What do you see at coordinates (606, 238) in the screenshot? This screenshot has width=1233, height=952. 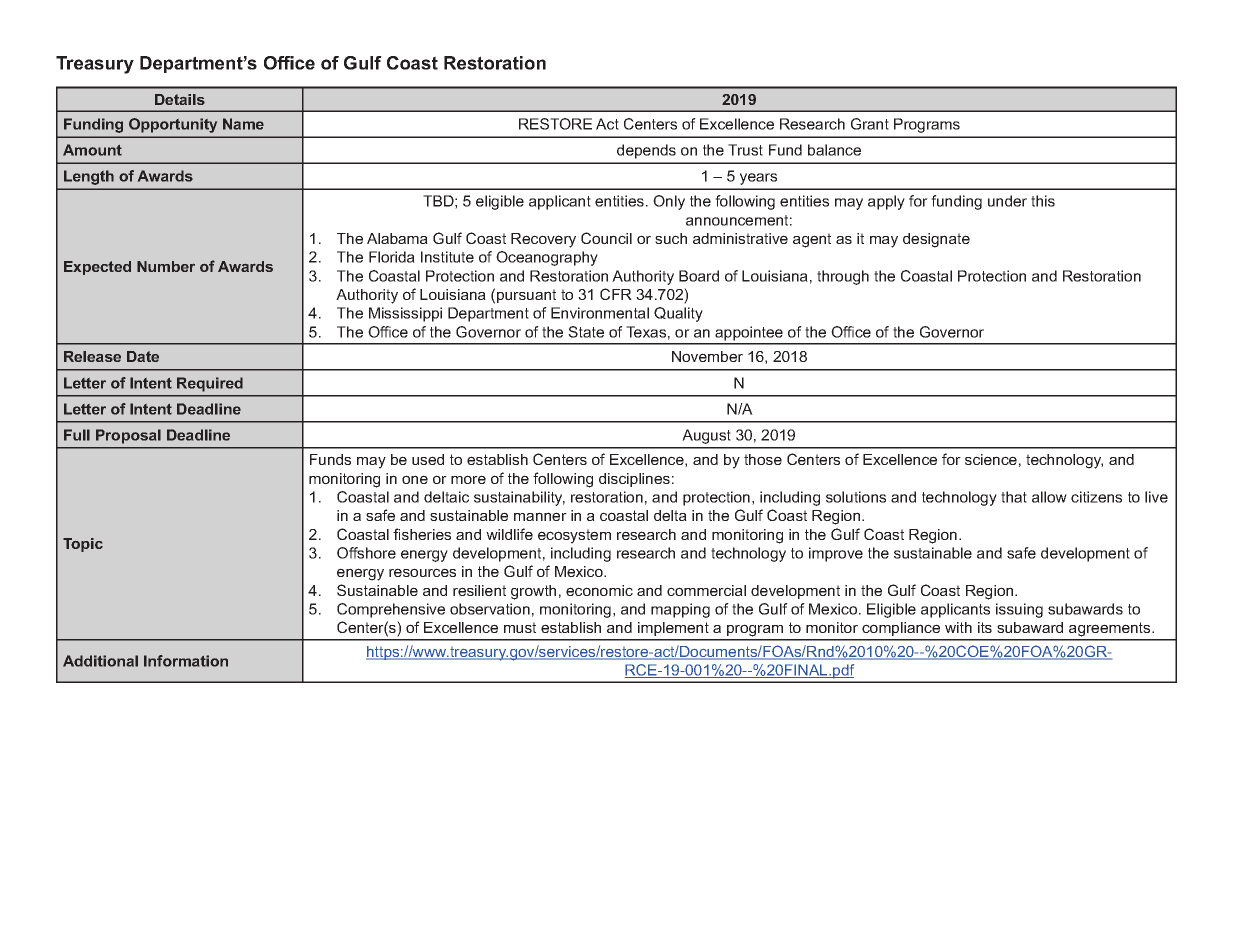 I see `Council` at bounding box center [606, 238].
